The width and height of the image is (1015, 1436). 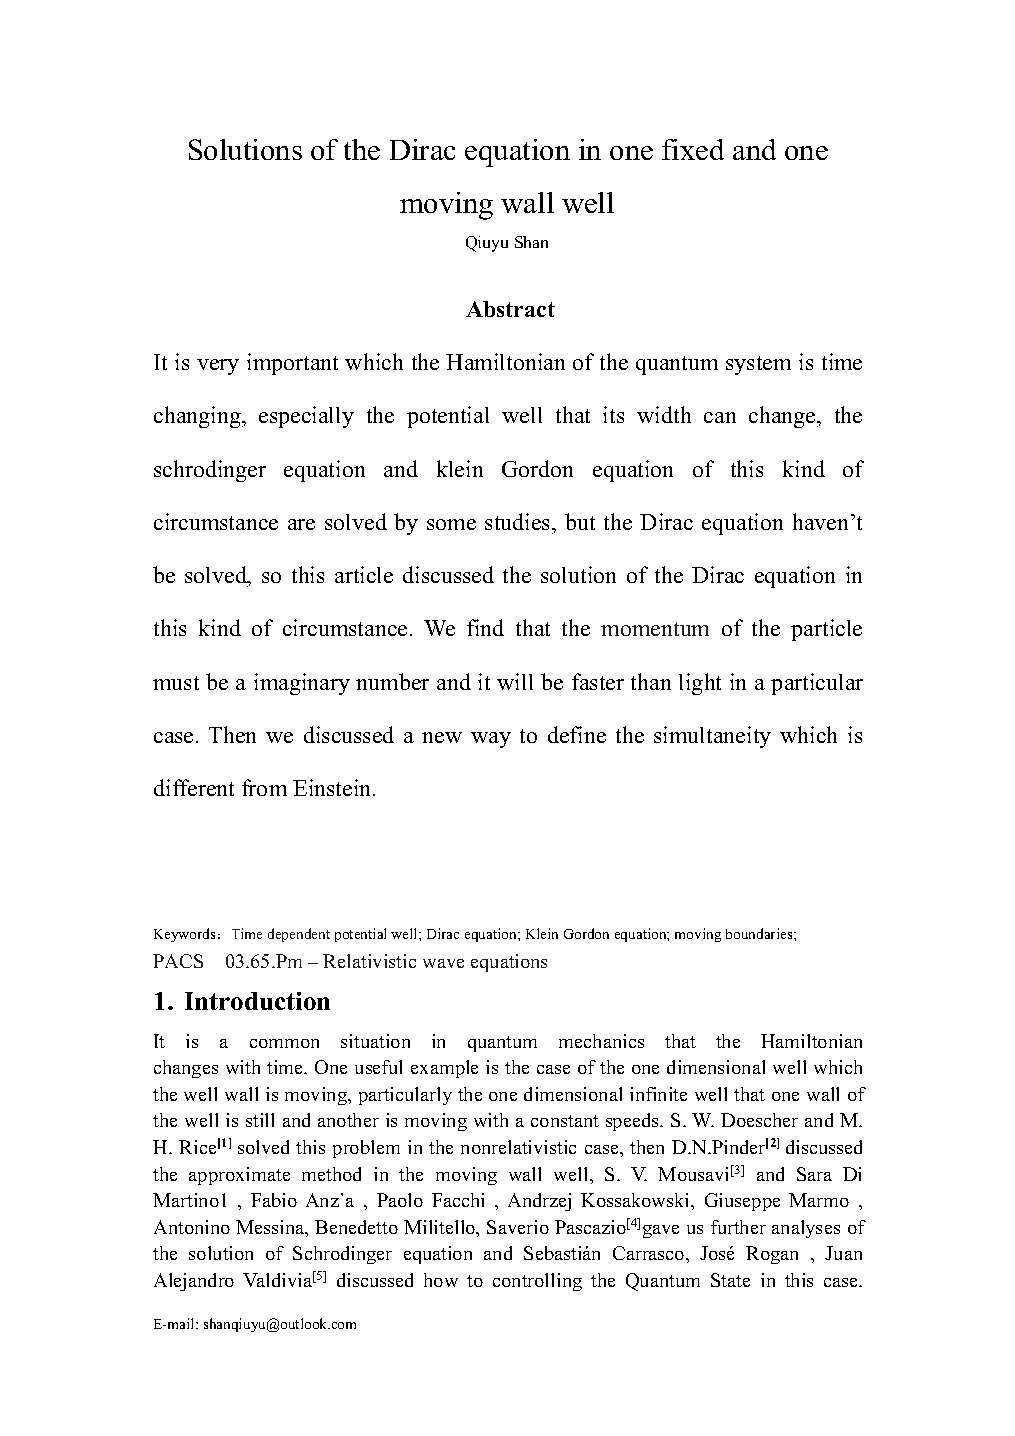 I want to click on controlling, so click(x=537, y=1282).
